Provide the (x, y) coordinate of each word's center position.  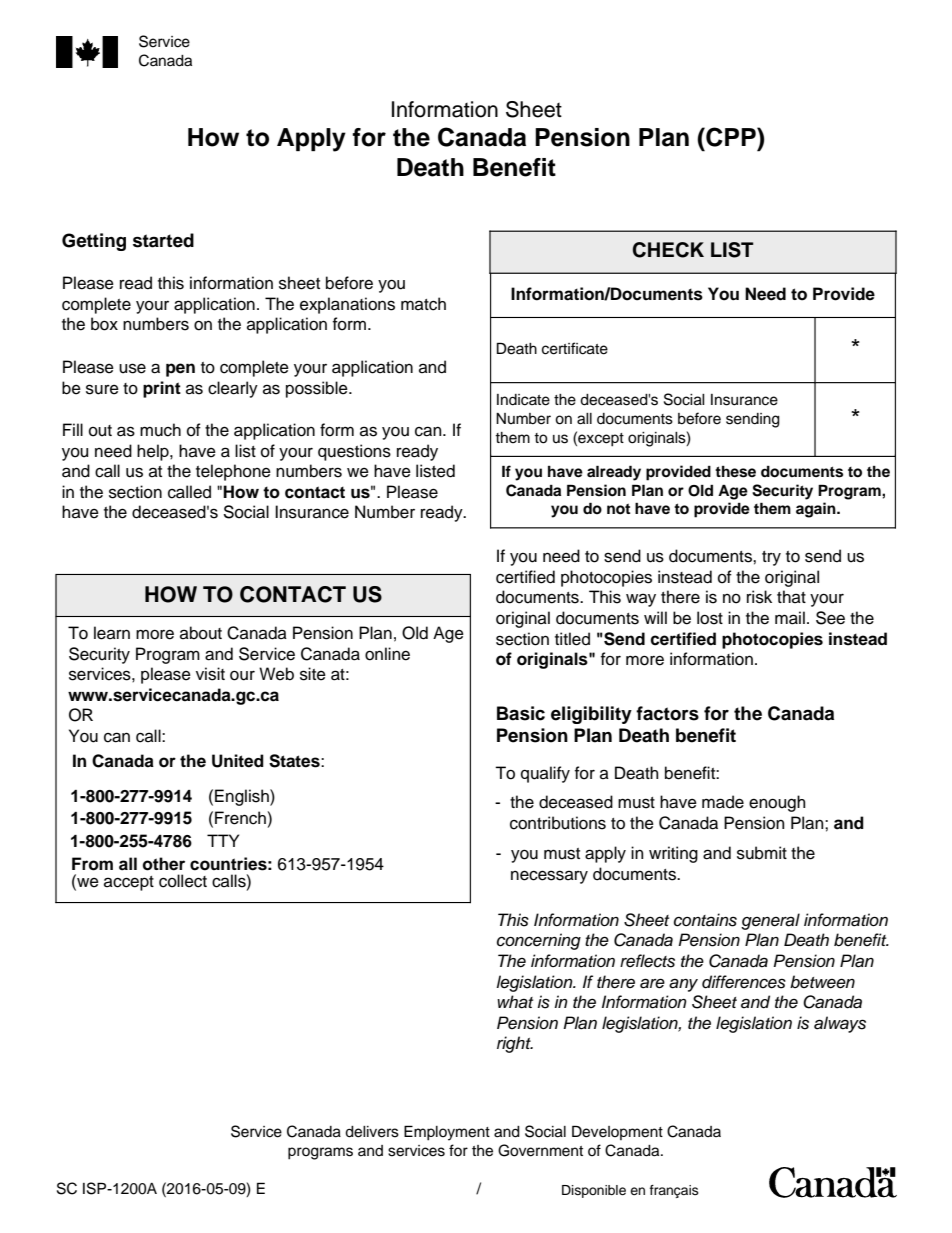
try (771, 558)
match (423, 304)
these (735, 472)
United (238, 761)
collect (183, 881)
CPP (731, 137)
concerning (539, 941)
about (201, 633)
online (387, 654)
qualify (545, 774)
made (723, 802)
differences (744, 982)
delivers (372, 1132)
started (163, 240)
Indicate (523, 400)
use (132, 368)
